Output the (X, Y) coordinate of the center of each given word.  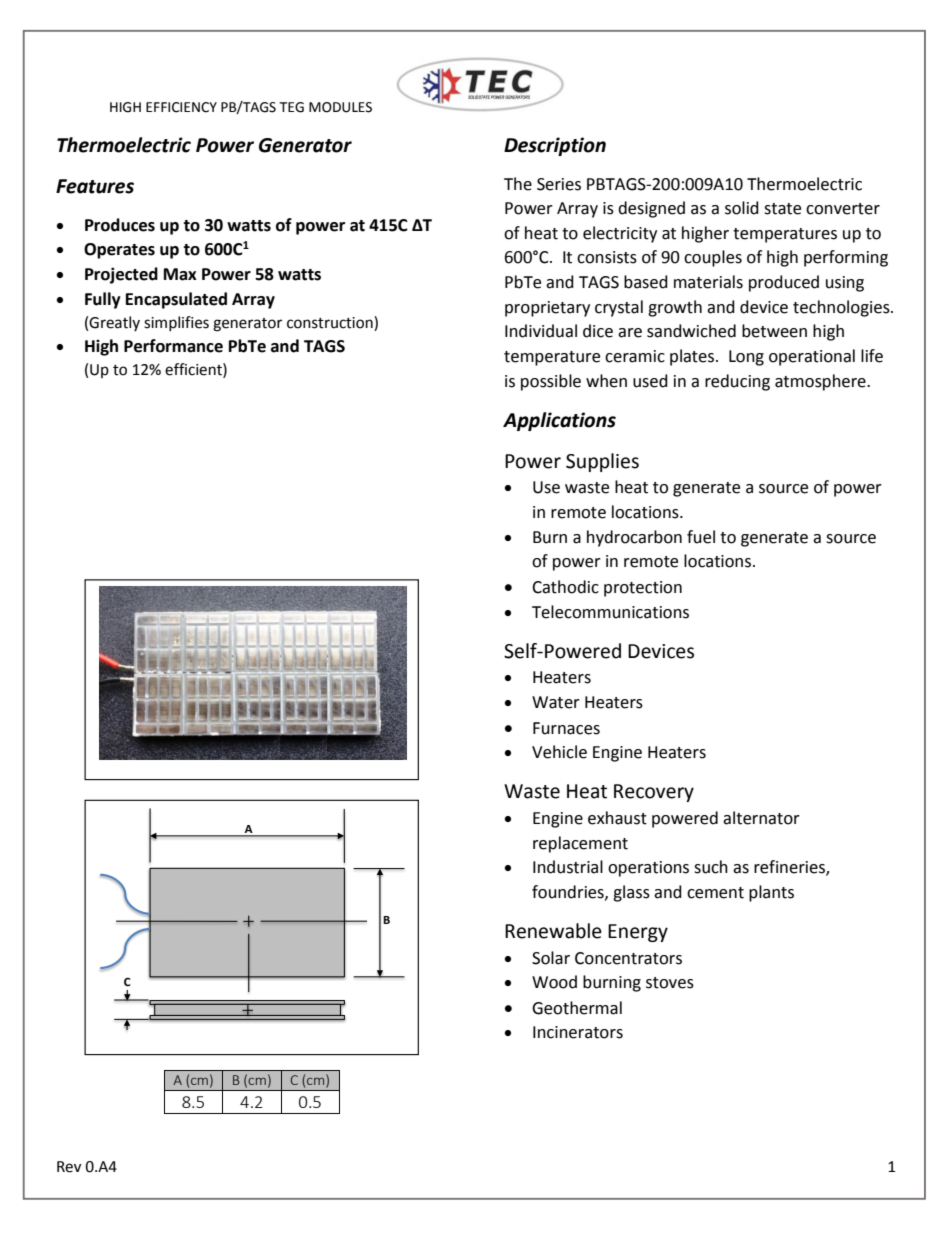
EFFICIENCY (181, 107)
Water (556, 702)
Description (555, 146)
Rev (69, 1167)
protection (643, 589)
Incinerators (578, 1032)
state (782, 209)
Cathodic (565, 587)
